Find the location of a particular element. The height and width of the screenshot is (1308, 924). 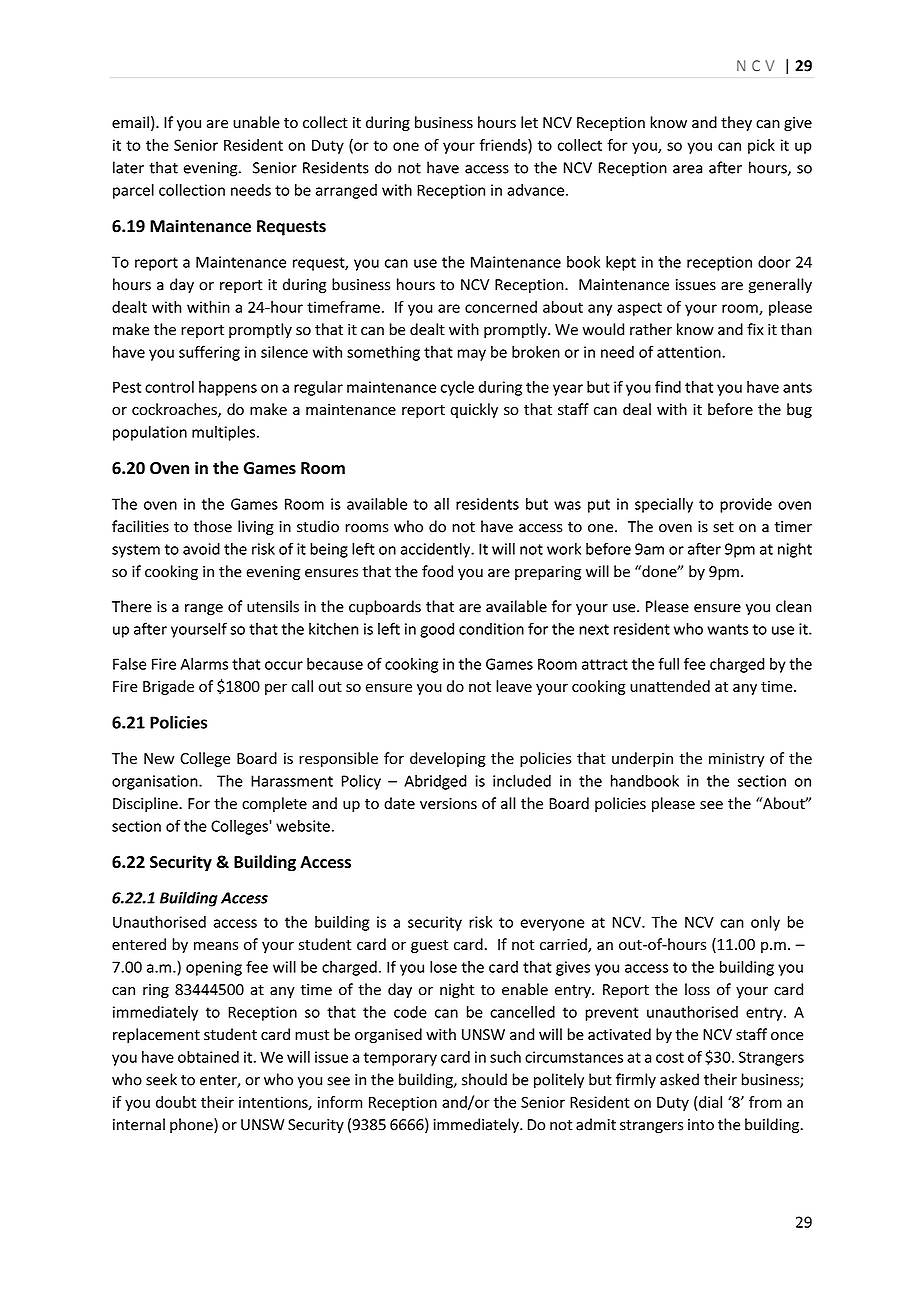

unable is located at coordinates (256, 122).
